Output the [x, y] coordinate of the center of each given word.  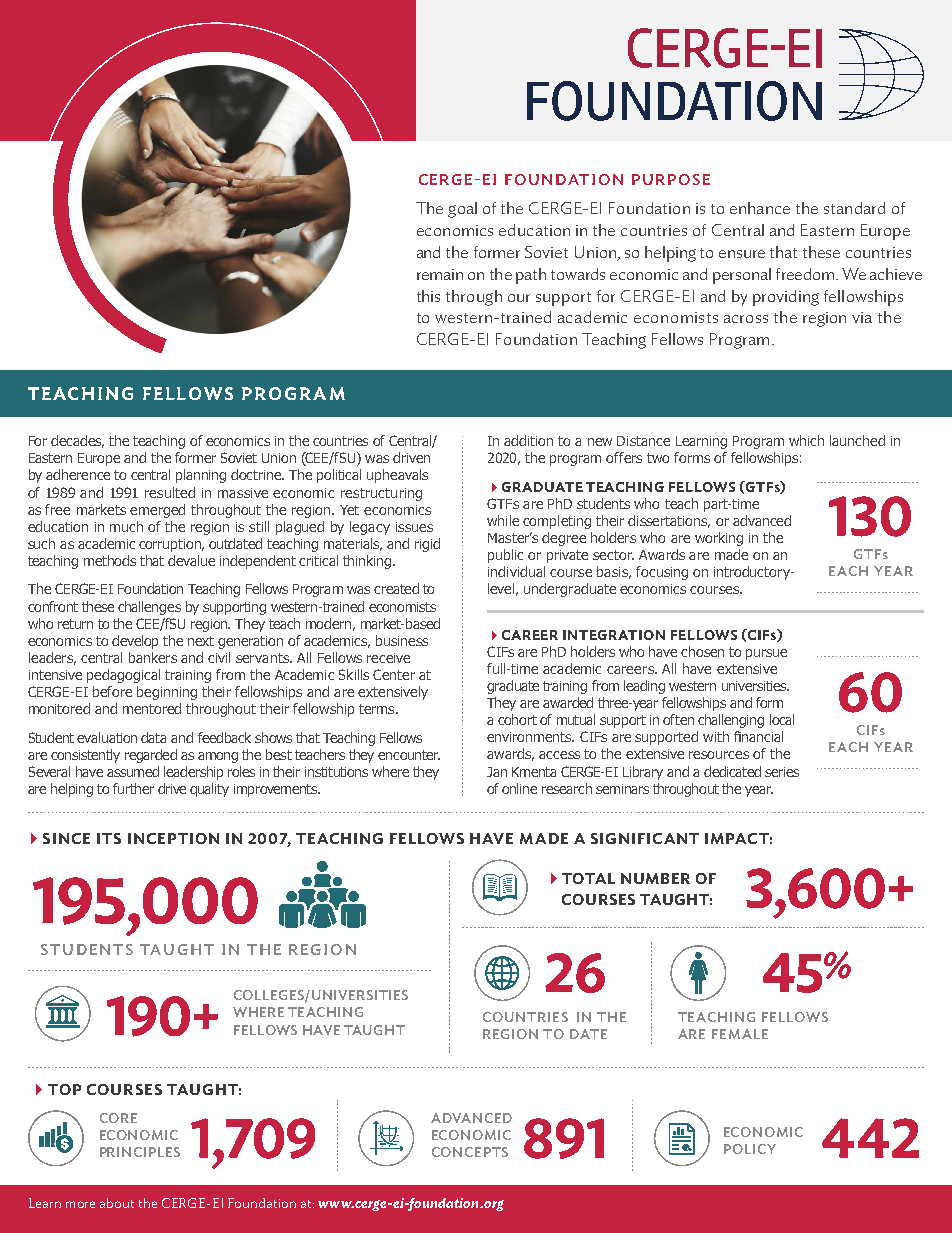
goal [462, 210]
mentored [152, 708]
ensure [742, 254]
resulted [170, 492]
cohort [517, 719]
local [782, 719]
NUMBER [655, 878]
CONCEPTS [470, 1152]
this [428, 296]
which [806, 440]
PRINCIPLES [140, 1152]
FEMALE [740, 1034]
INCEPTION [173, 838]
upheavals [397, 476]
